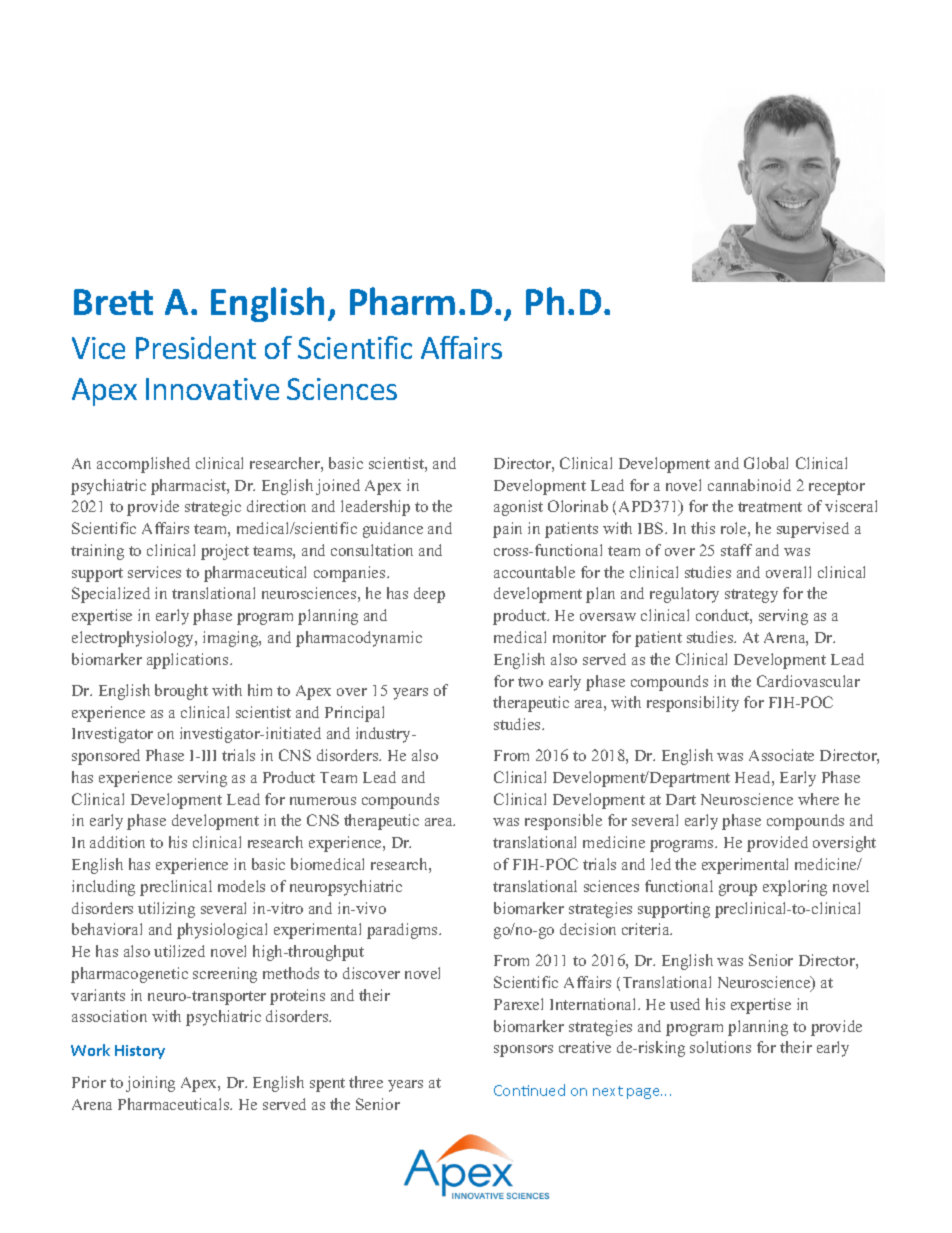 The height and width of the page is (1233, 952). What do you see at coordinates (403, 931) in the page?
I see `paradigms` at bounding box center [403, 931].
